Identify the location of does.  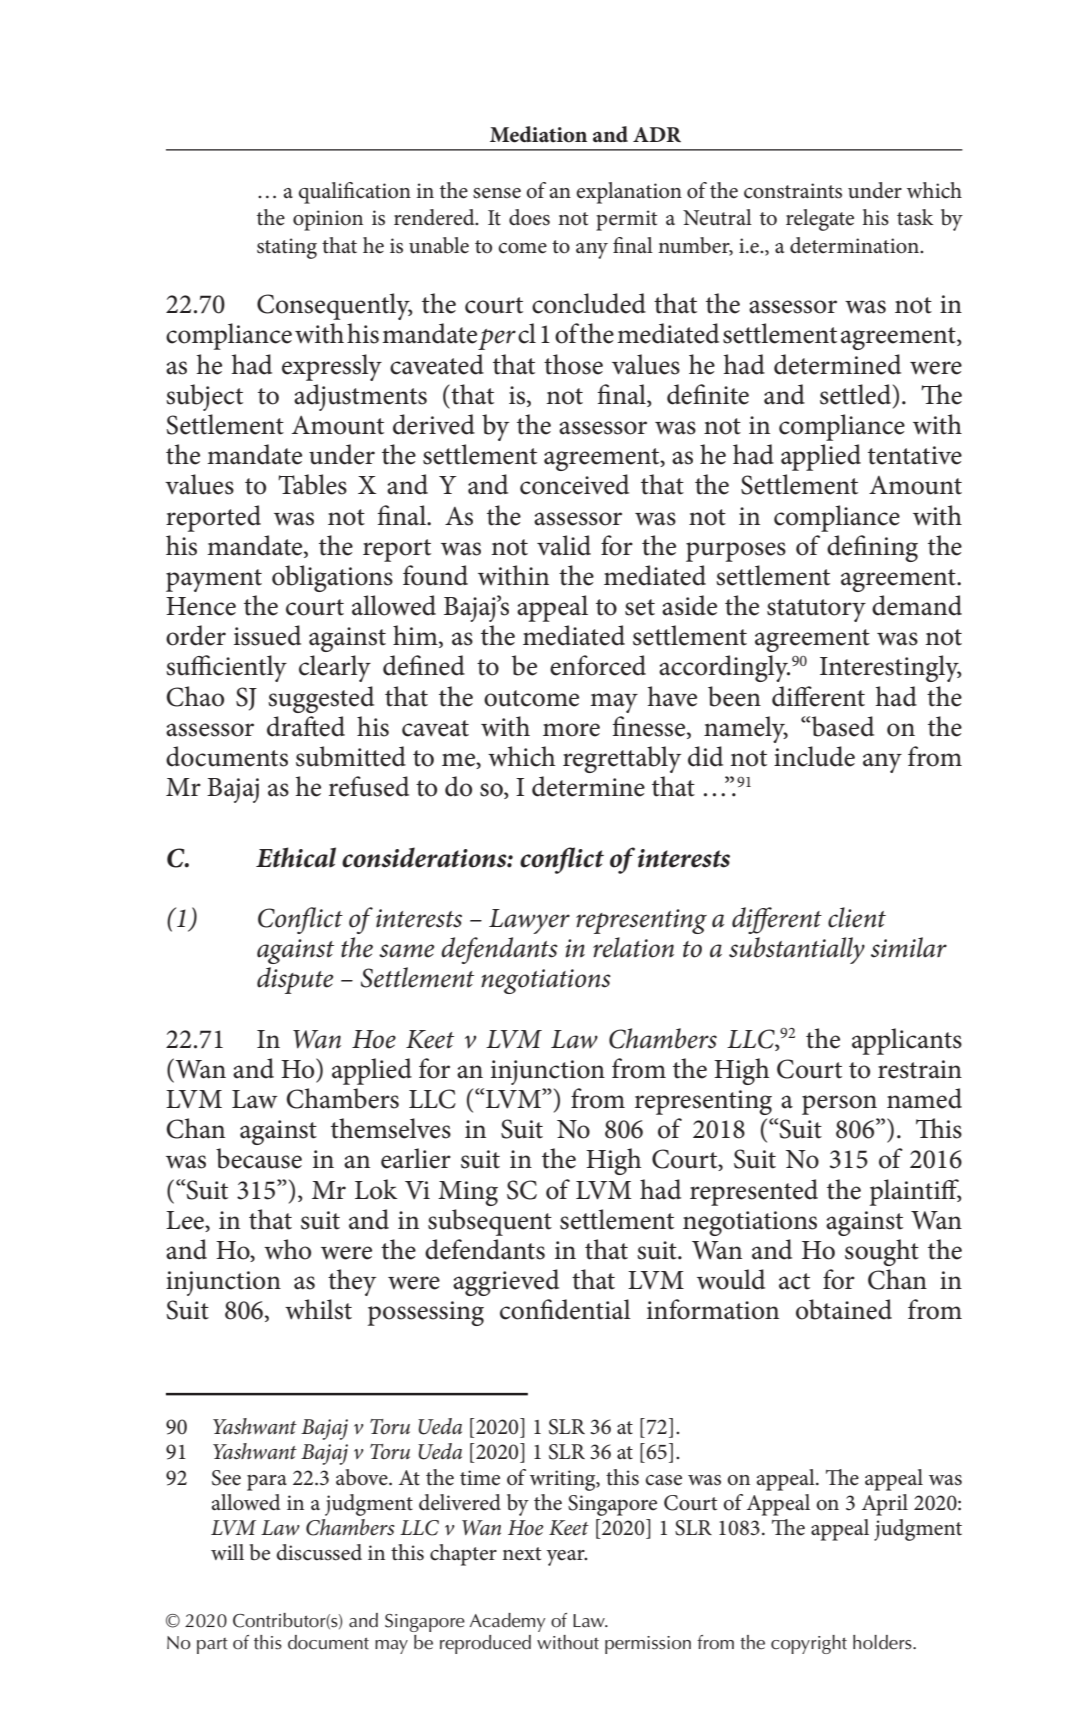
(529, 217).
